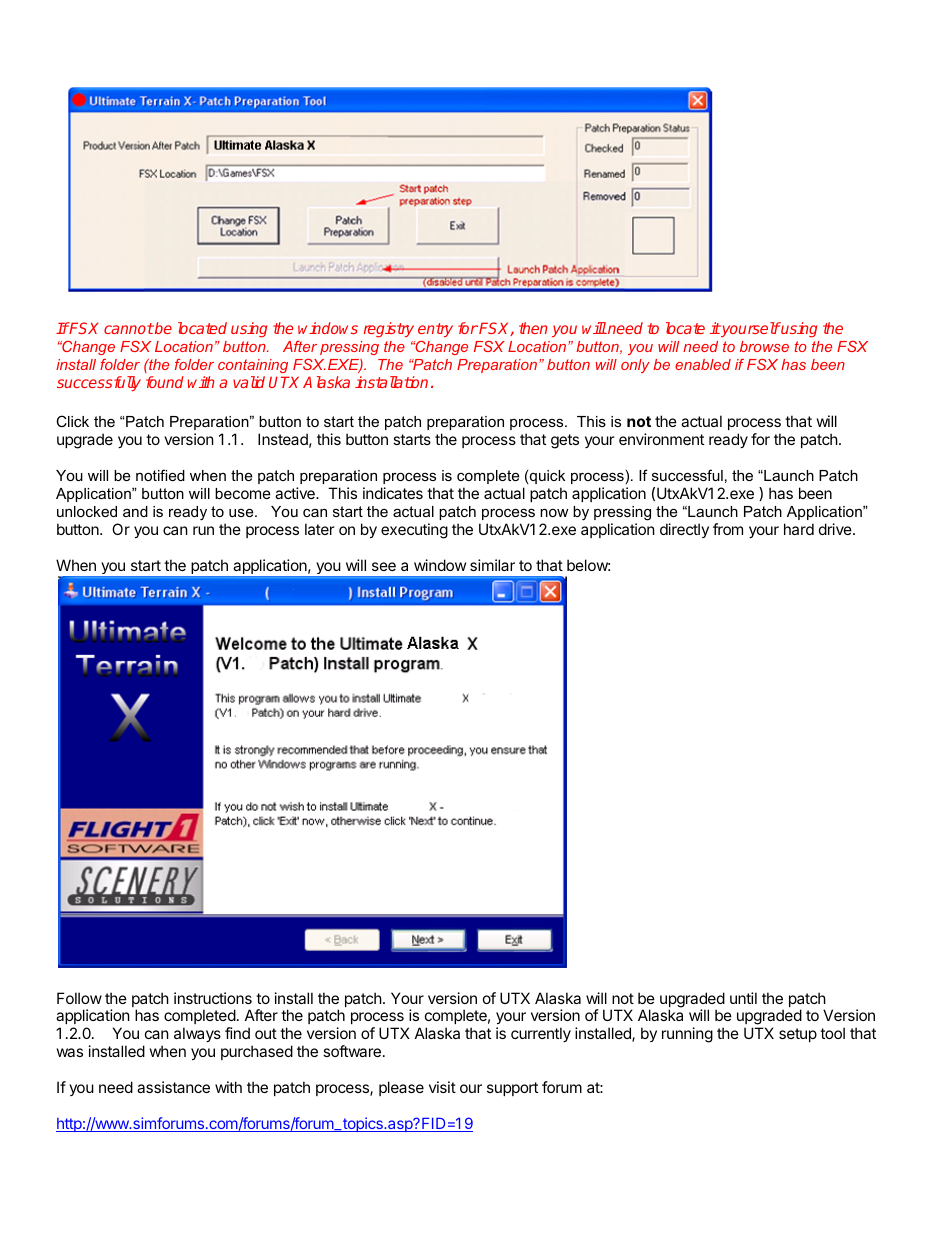 The image size is (952, 1233). I want to click on setup, so click(798, 1035).
